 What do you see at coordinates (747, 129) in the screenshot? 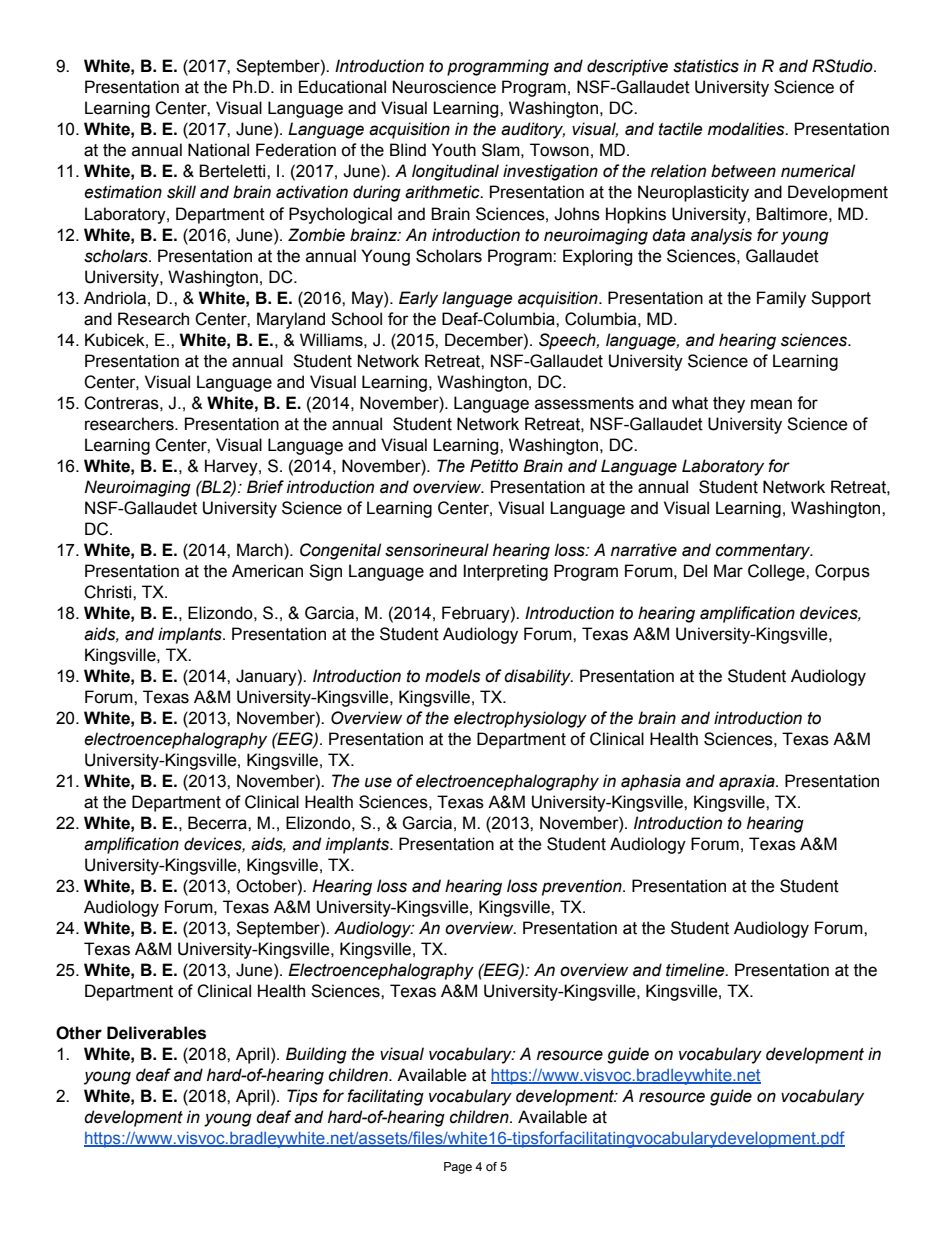
I see `modalities` at bounding box center [747, 129].
